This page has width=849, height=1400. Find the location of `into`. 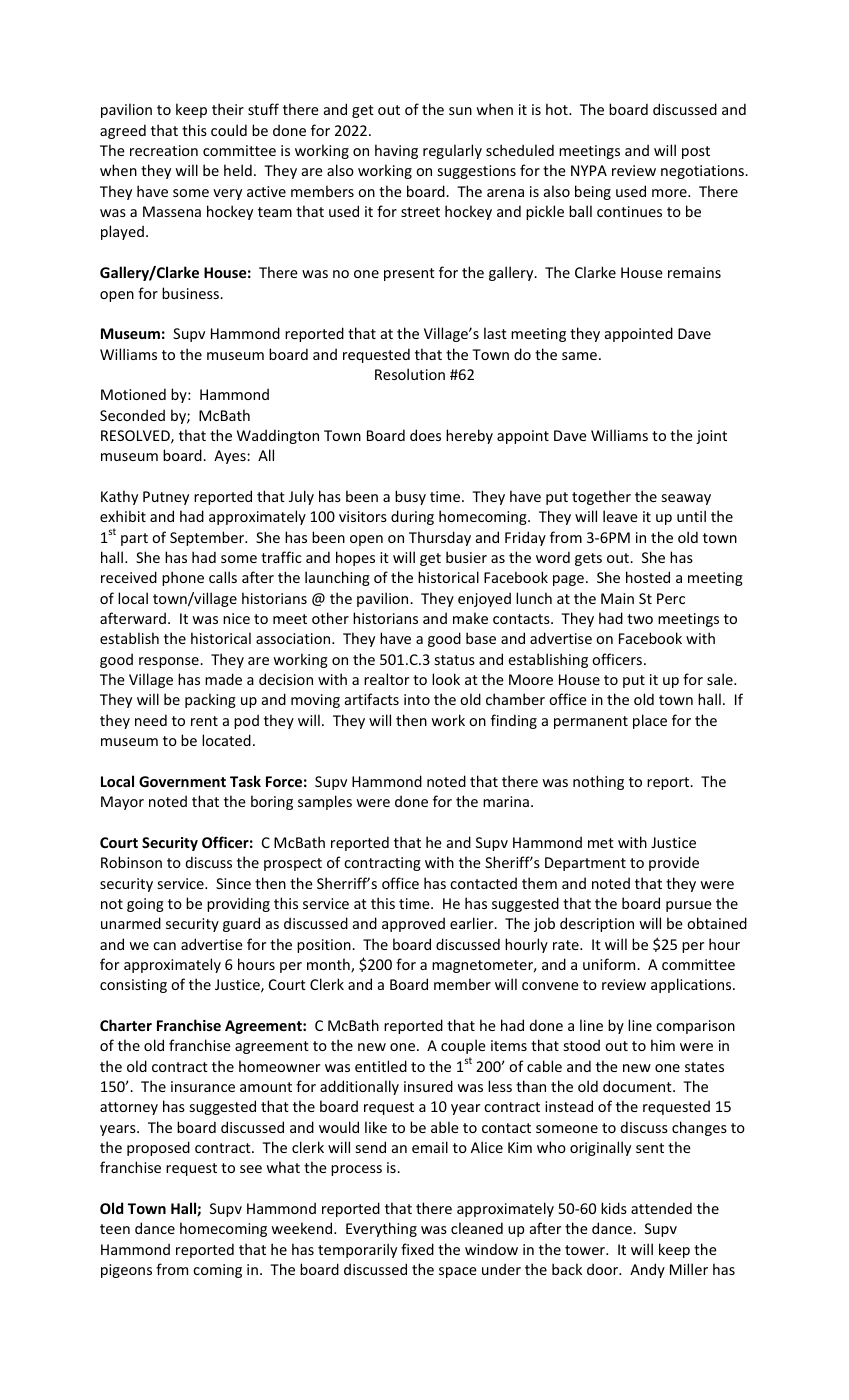

into is located at coordinates (417, 699).
